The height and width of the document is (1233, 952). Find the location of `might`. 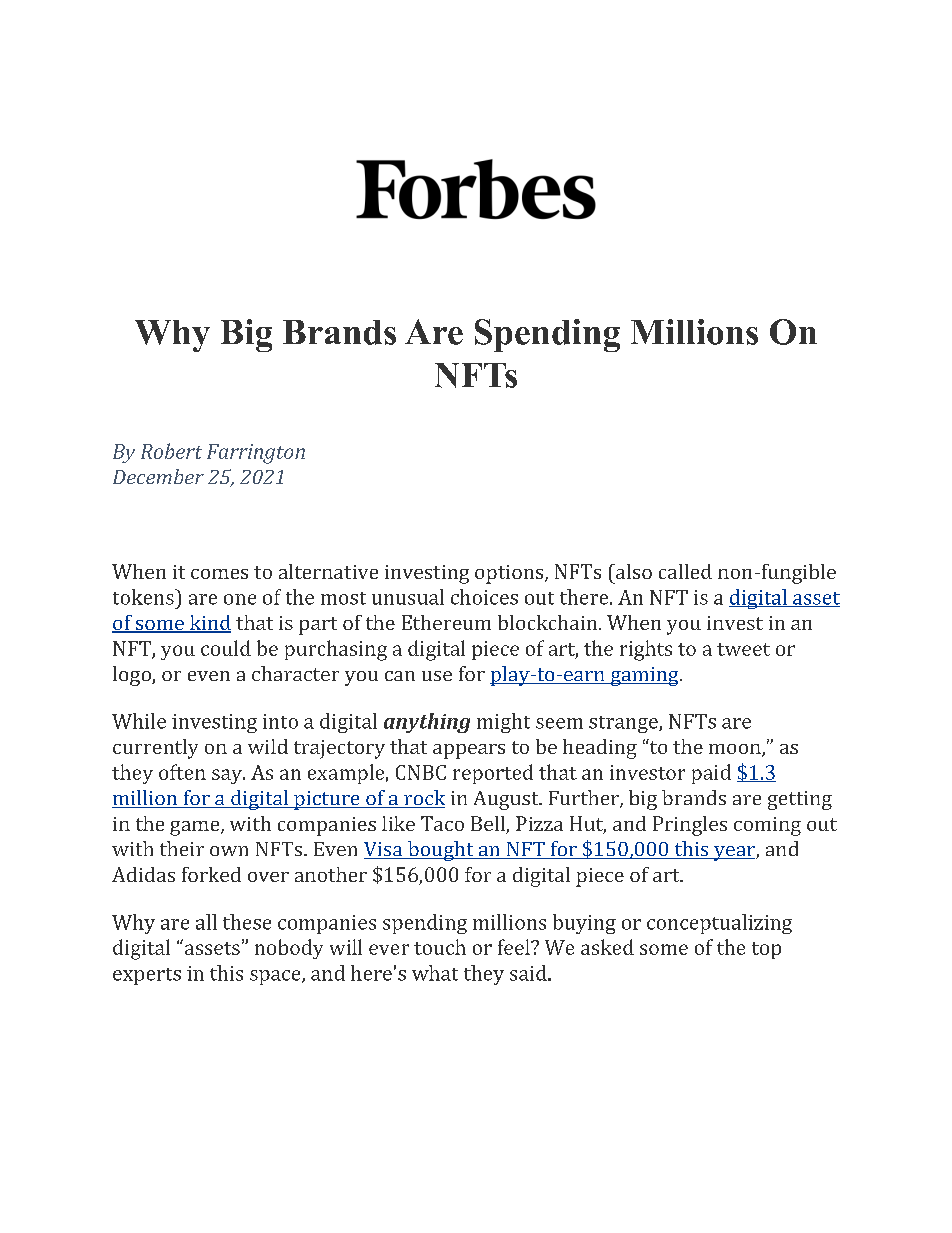

might is located at coordinates (503, 723).
